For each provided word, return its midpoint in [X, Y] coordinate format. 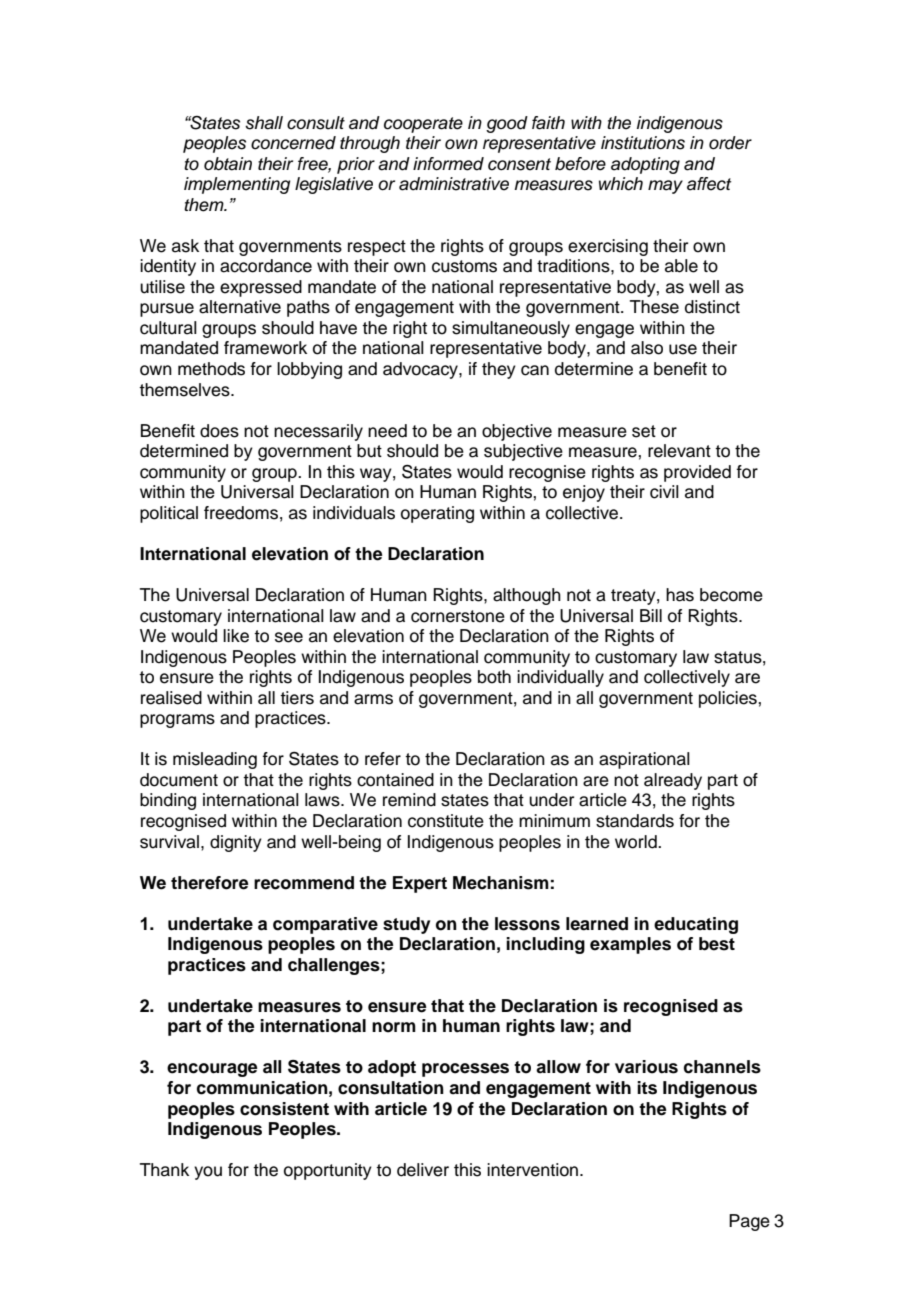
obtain [228, 164]
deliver [423, 1170]
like [236, 636]
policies [729, 699]
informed [448, 164]
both [494, 677]
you [208, 1173]
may [665, 187]
